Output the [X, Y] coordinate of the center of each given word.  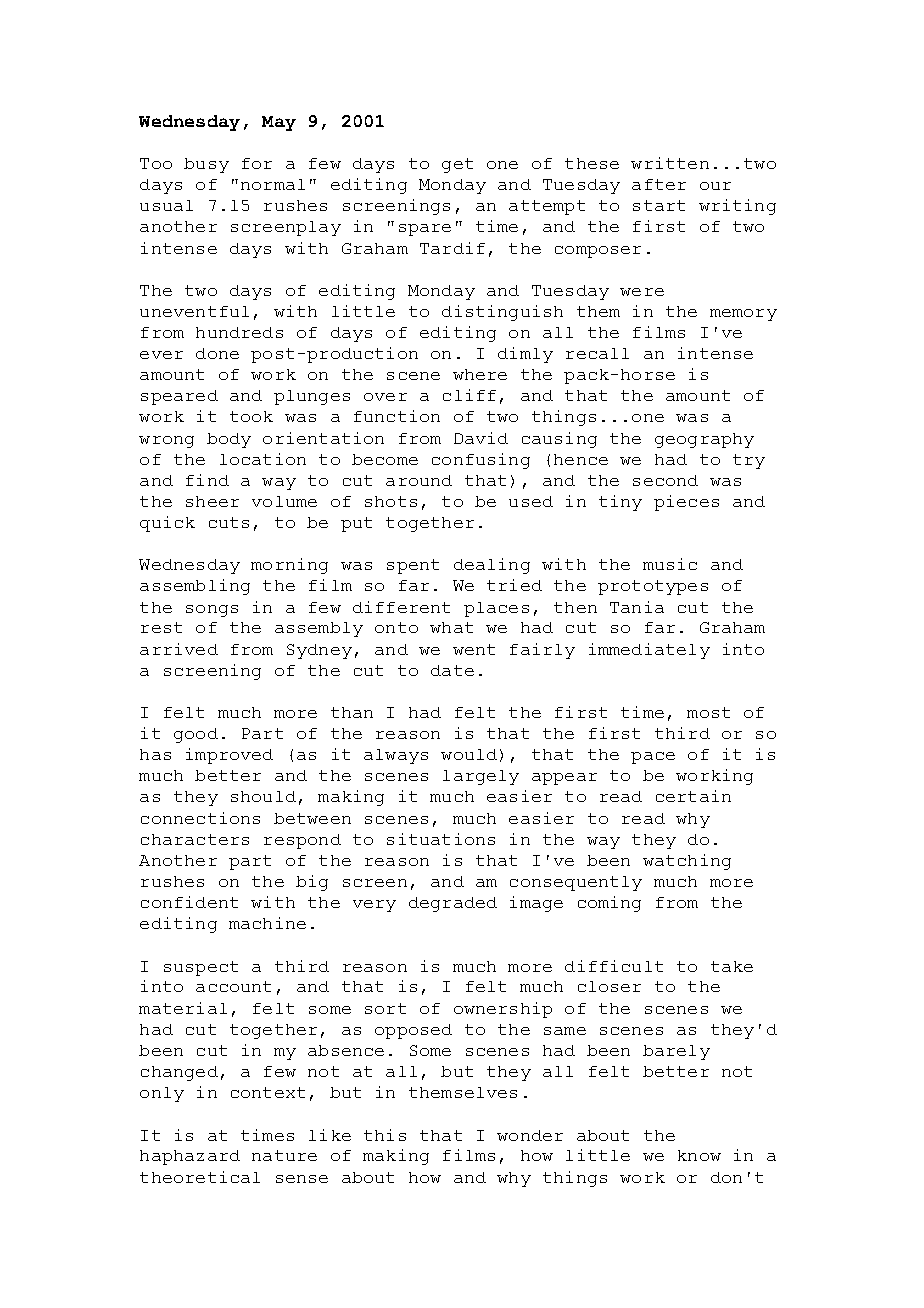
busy [206, 165]
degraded [453, 904]
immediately [649, 651]
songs [212, 611]
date [452, 670]
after [659, 184]
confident [189, 902]
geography [704, 440]
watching [687, 862]
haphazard [190, 1157]
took [251, 416]
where [480, 374]
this [385, 1135]
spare [425, 230]
